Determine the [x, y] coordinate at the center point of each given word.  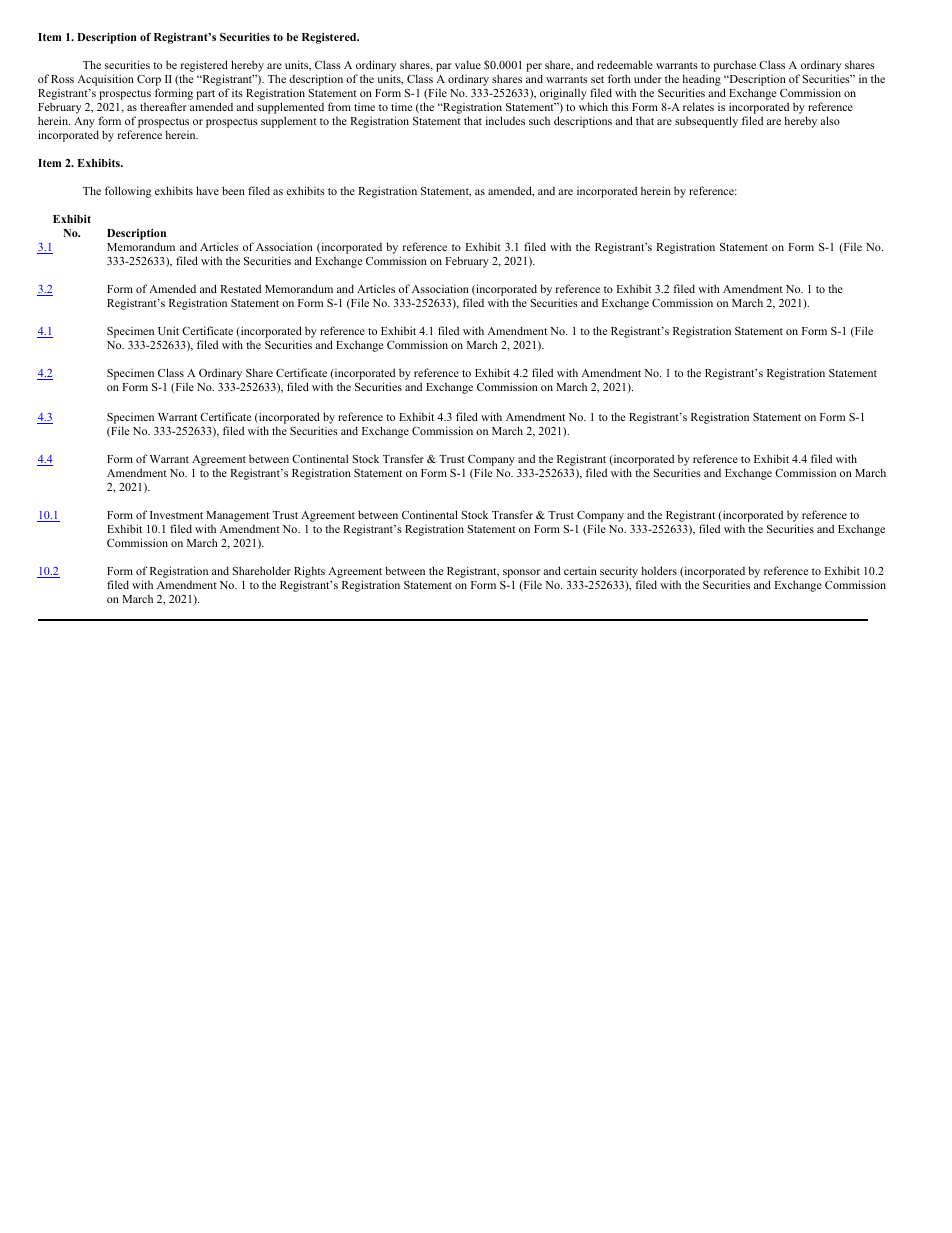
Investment [176, 515]
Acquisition [105, 80]
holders [659, 570]
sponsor [521, 575]
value [468, 64]
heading [702, 81]
